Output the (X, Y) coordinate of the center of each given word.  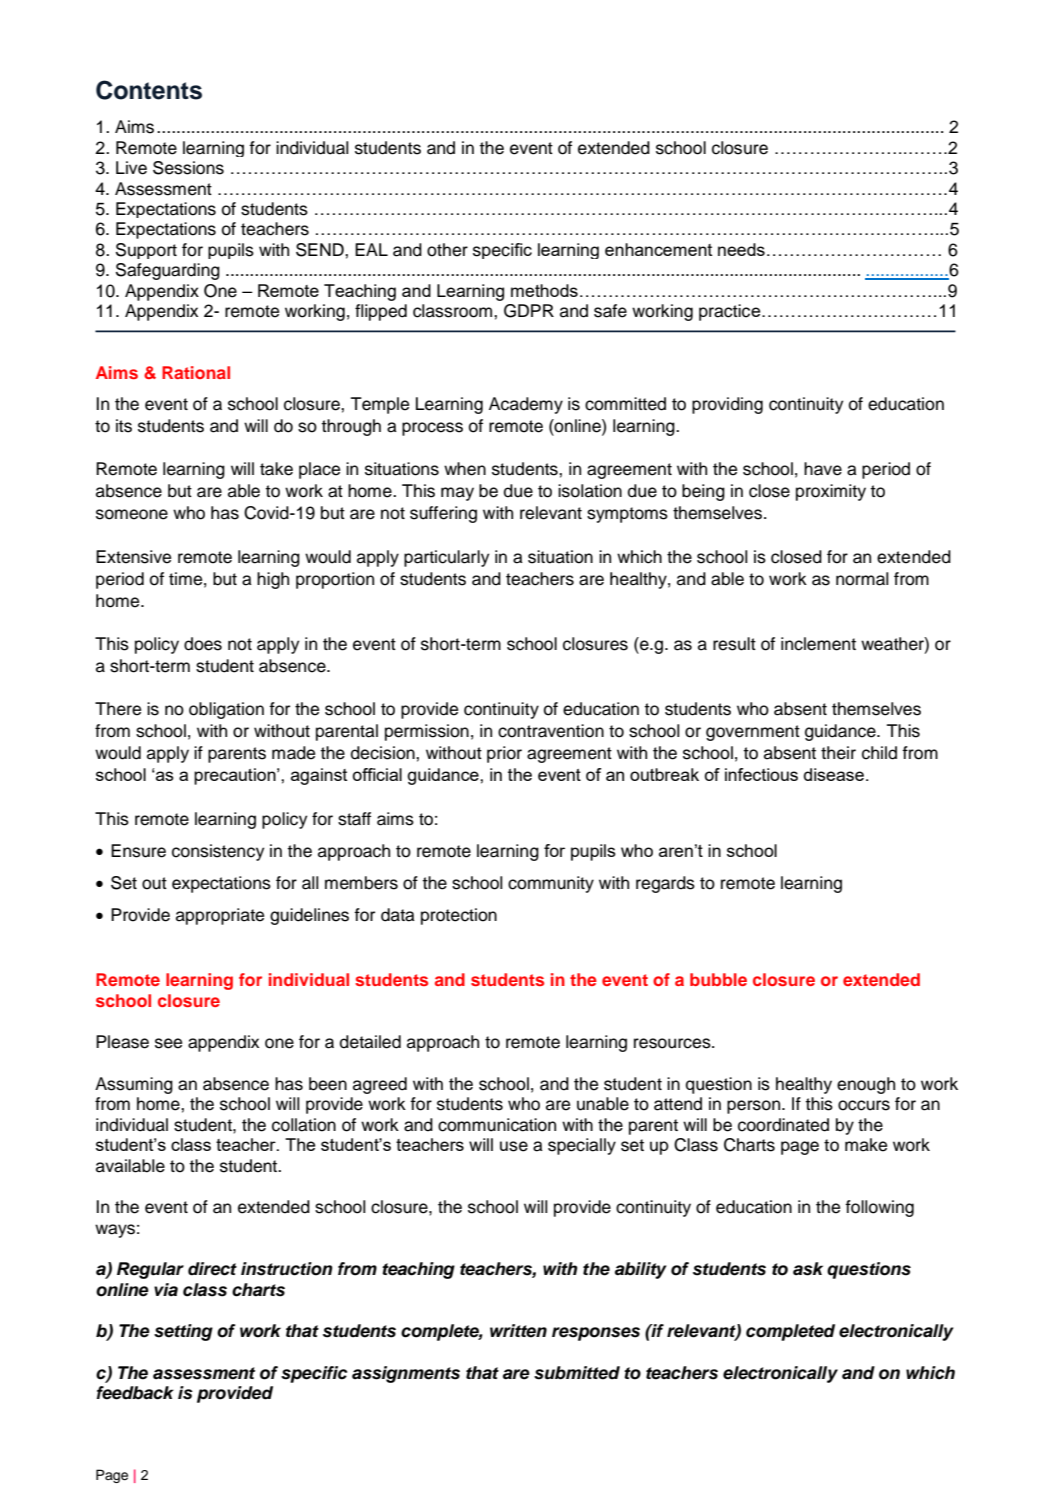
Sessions (188, 168)
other (447, 250)
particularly (446, 558)
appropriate (220, 916)
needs (741, 249)
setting (183, 1332)
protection (459, 916)
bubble (718, 979)
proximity (831, 492)
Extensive (133, 557)
